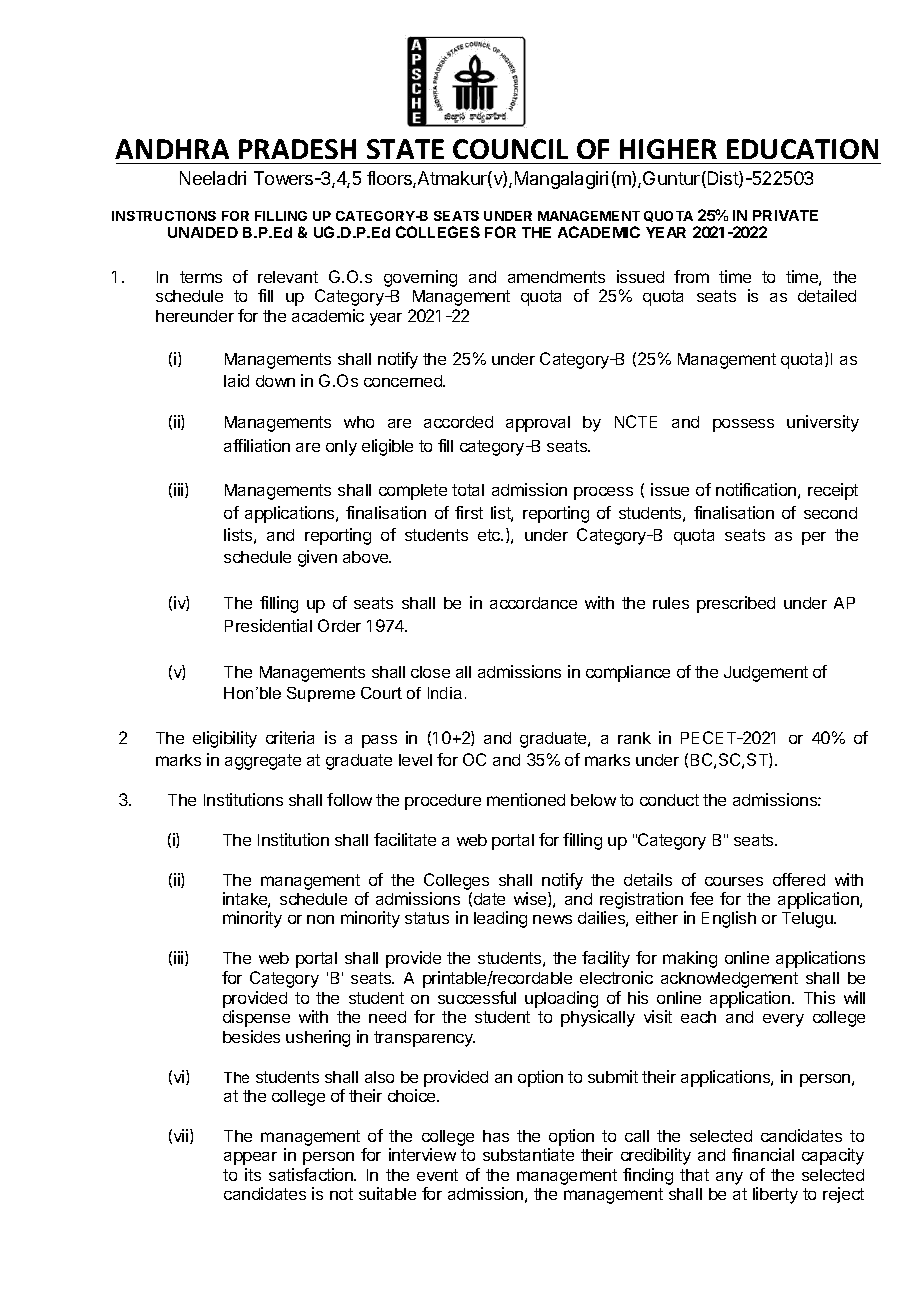 Image resolution: width=924 pixels, height=1308 pixels. I want to click on accordance, so click(533, 603).
